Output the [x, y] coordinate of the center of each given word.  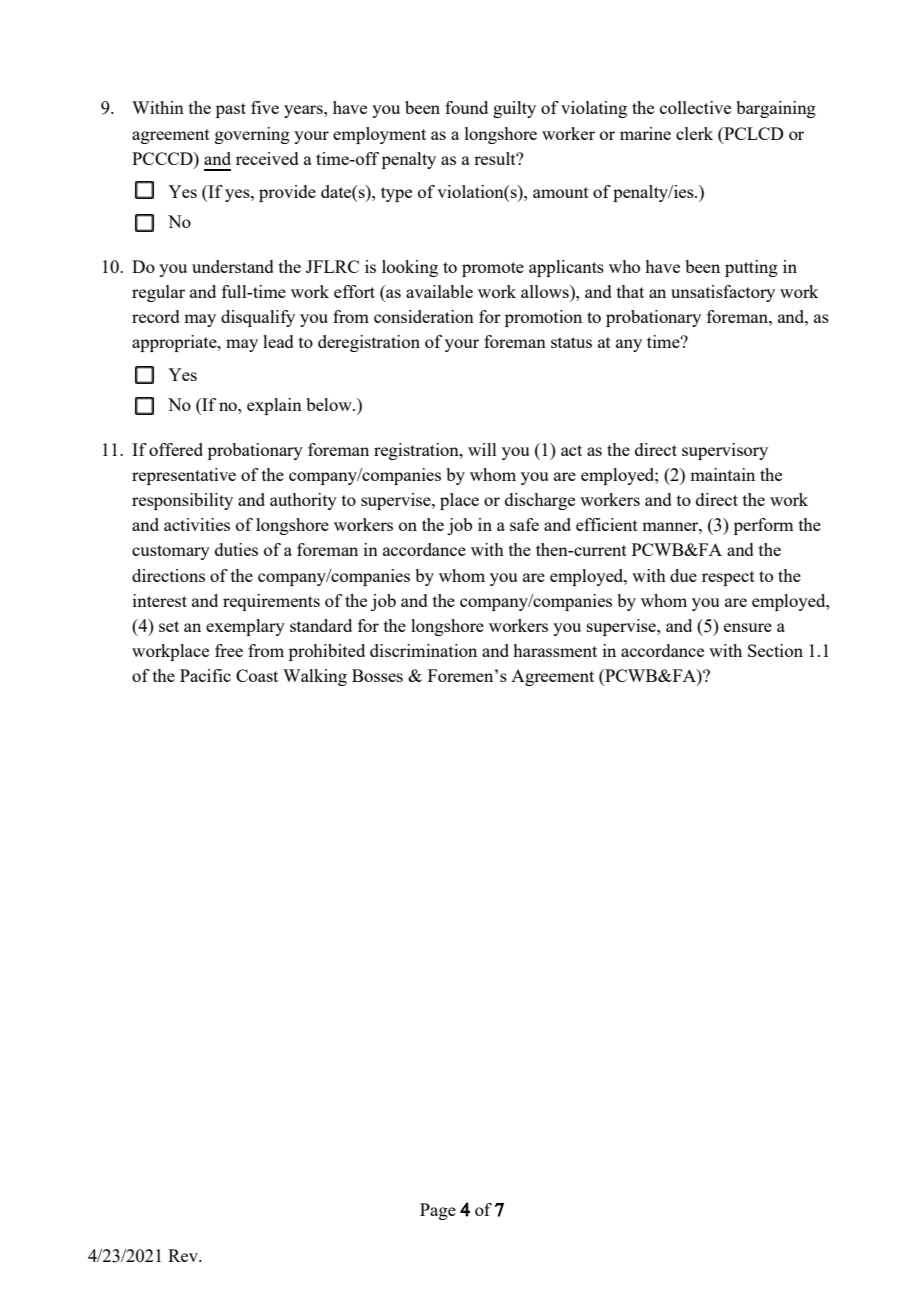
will [482, 449]
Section [775, 650]
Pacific [205, 675]
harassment [555, 650]
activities [197, 524]
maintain [722, 474]
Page [438, 1211]
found [466, 107]
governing [252, 135]
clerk [694, 133]
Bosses [377, 675]
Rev [184, 1255]
